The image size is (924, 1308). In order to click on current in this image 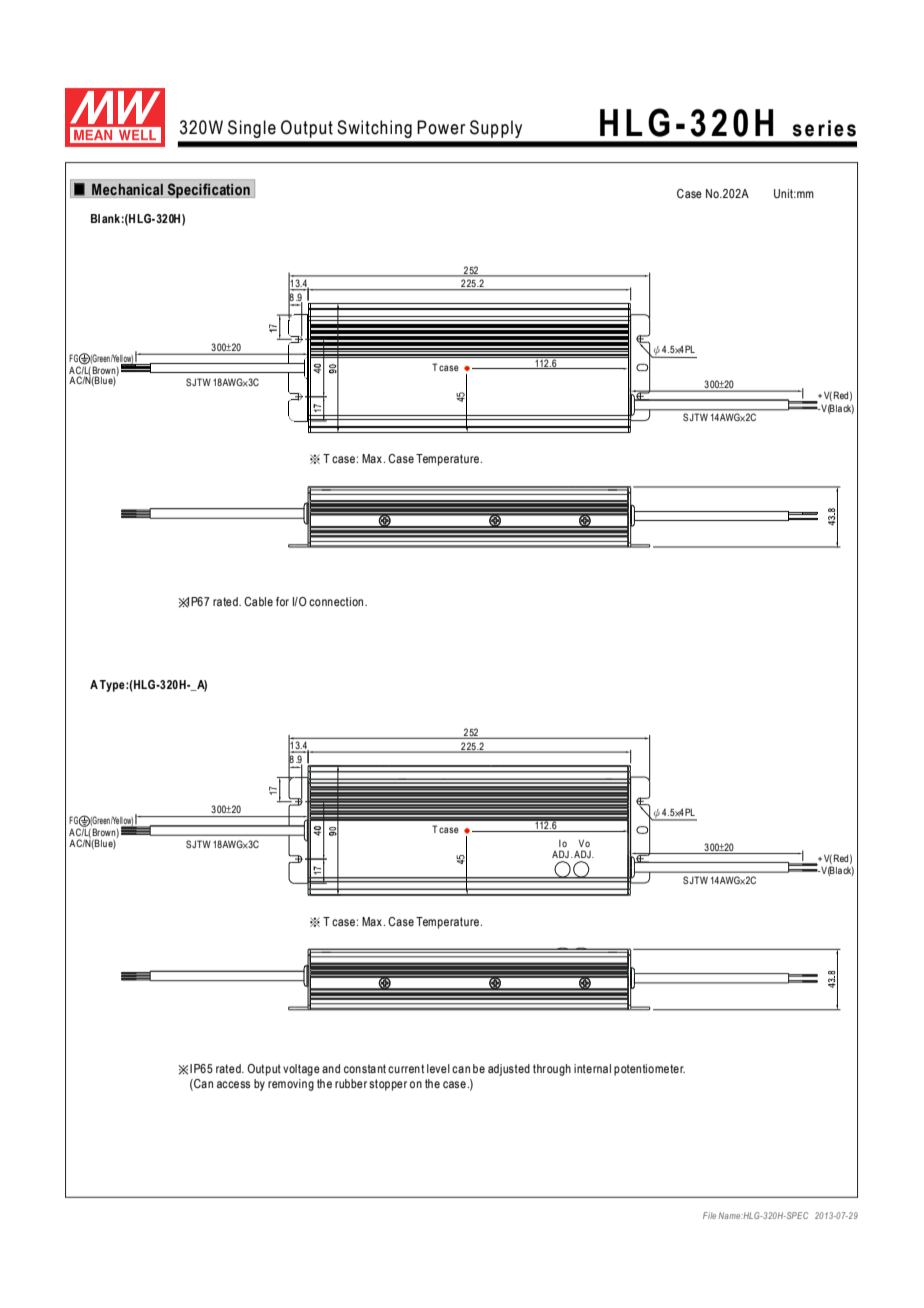, I will do `click(406, 1068)`.
